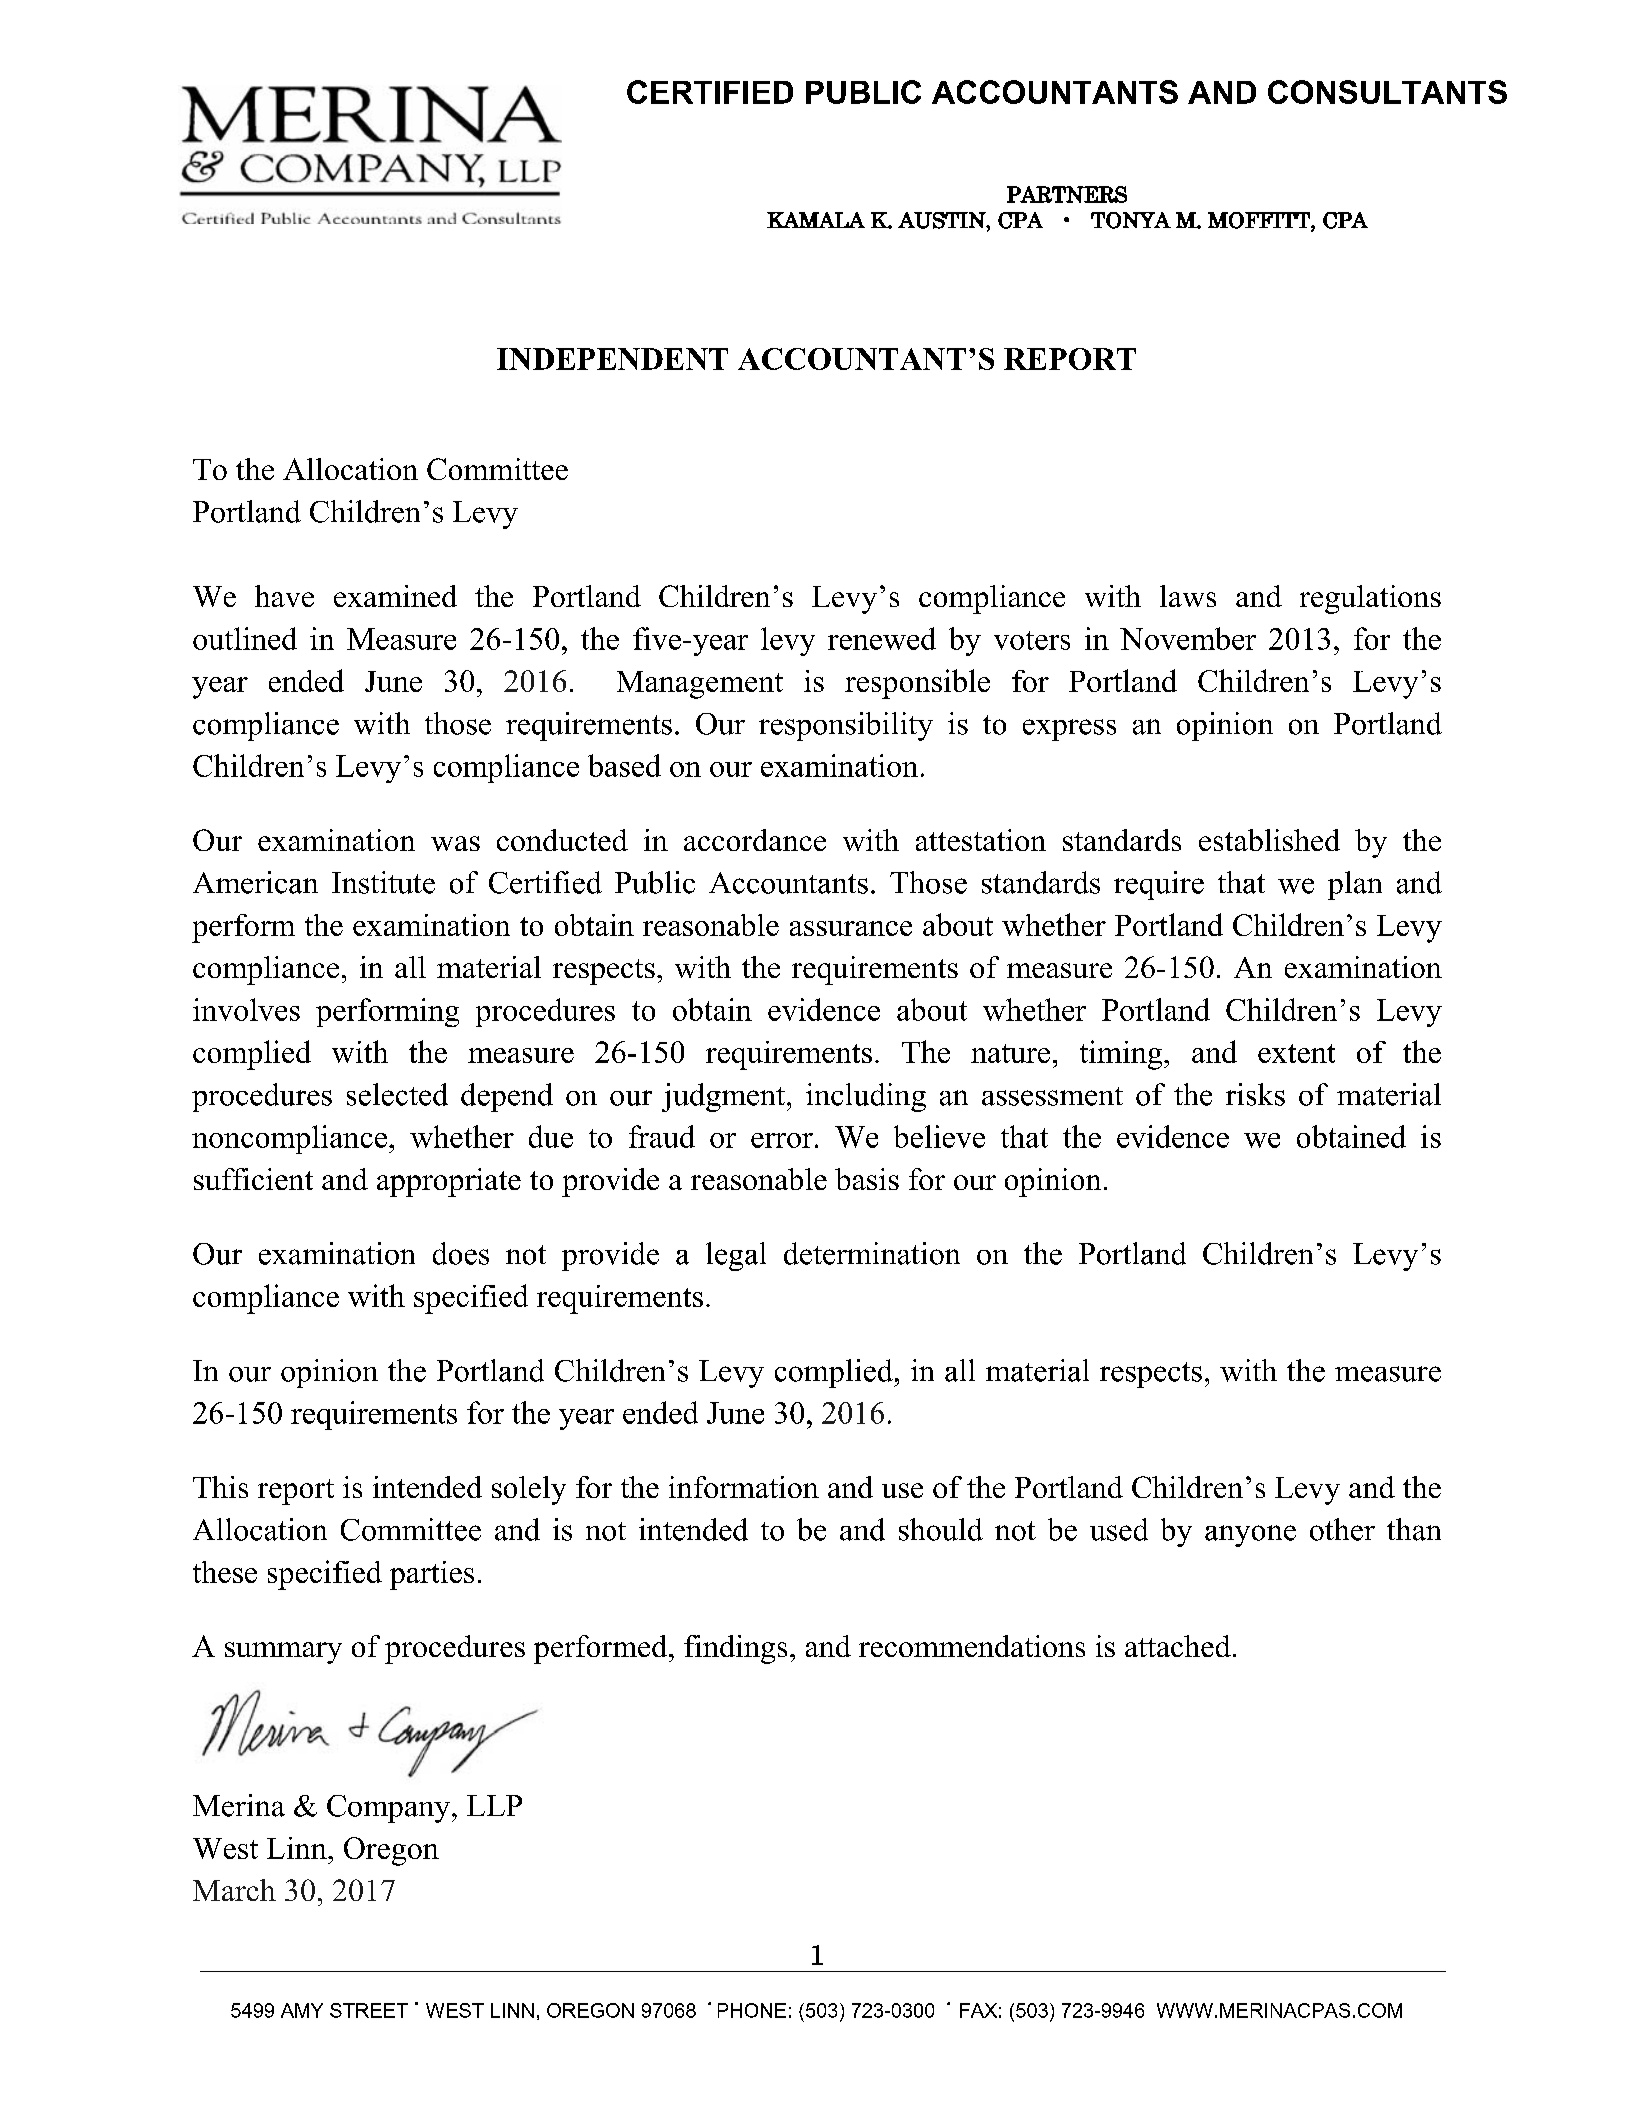 The width and height of the image is (1634, 2115). I want to click on STREET, so click(369, 2010).
